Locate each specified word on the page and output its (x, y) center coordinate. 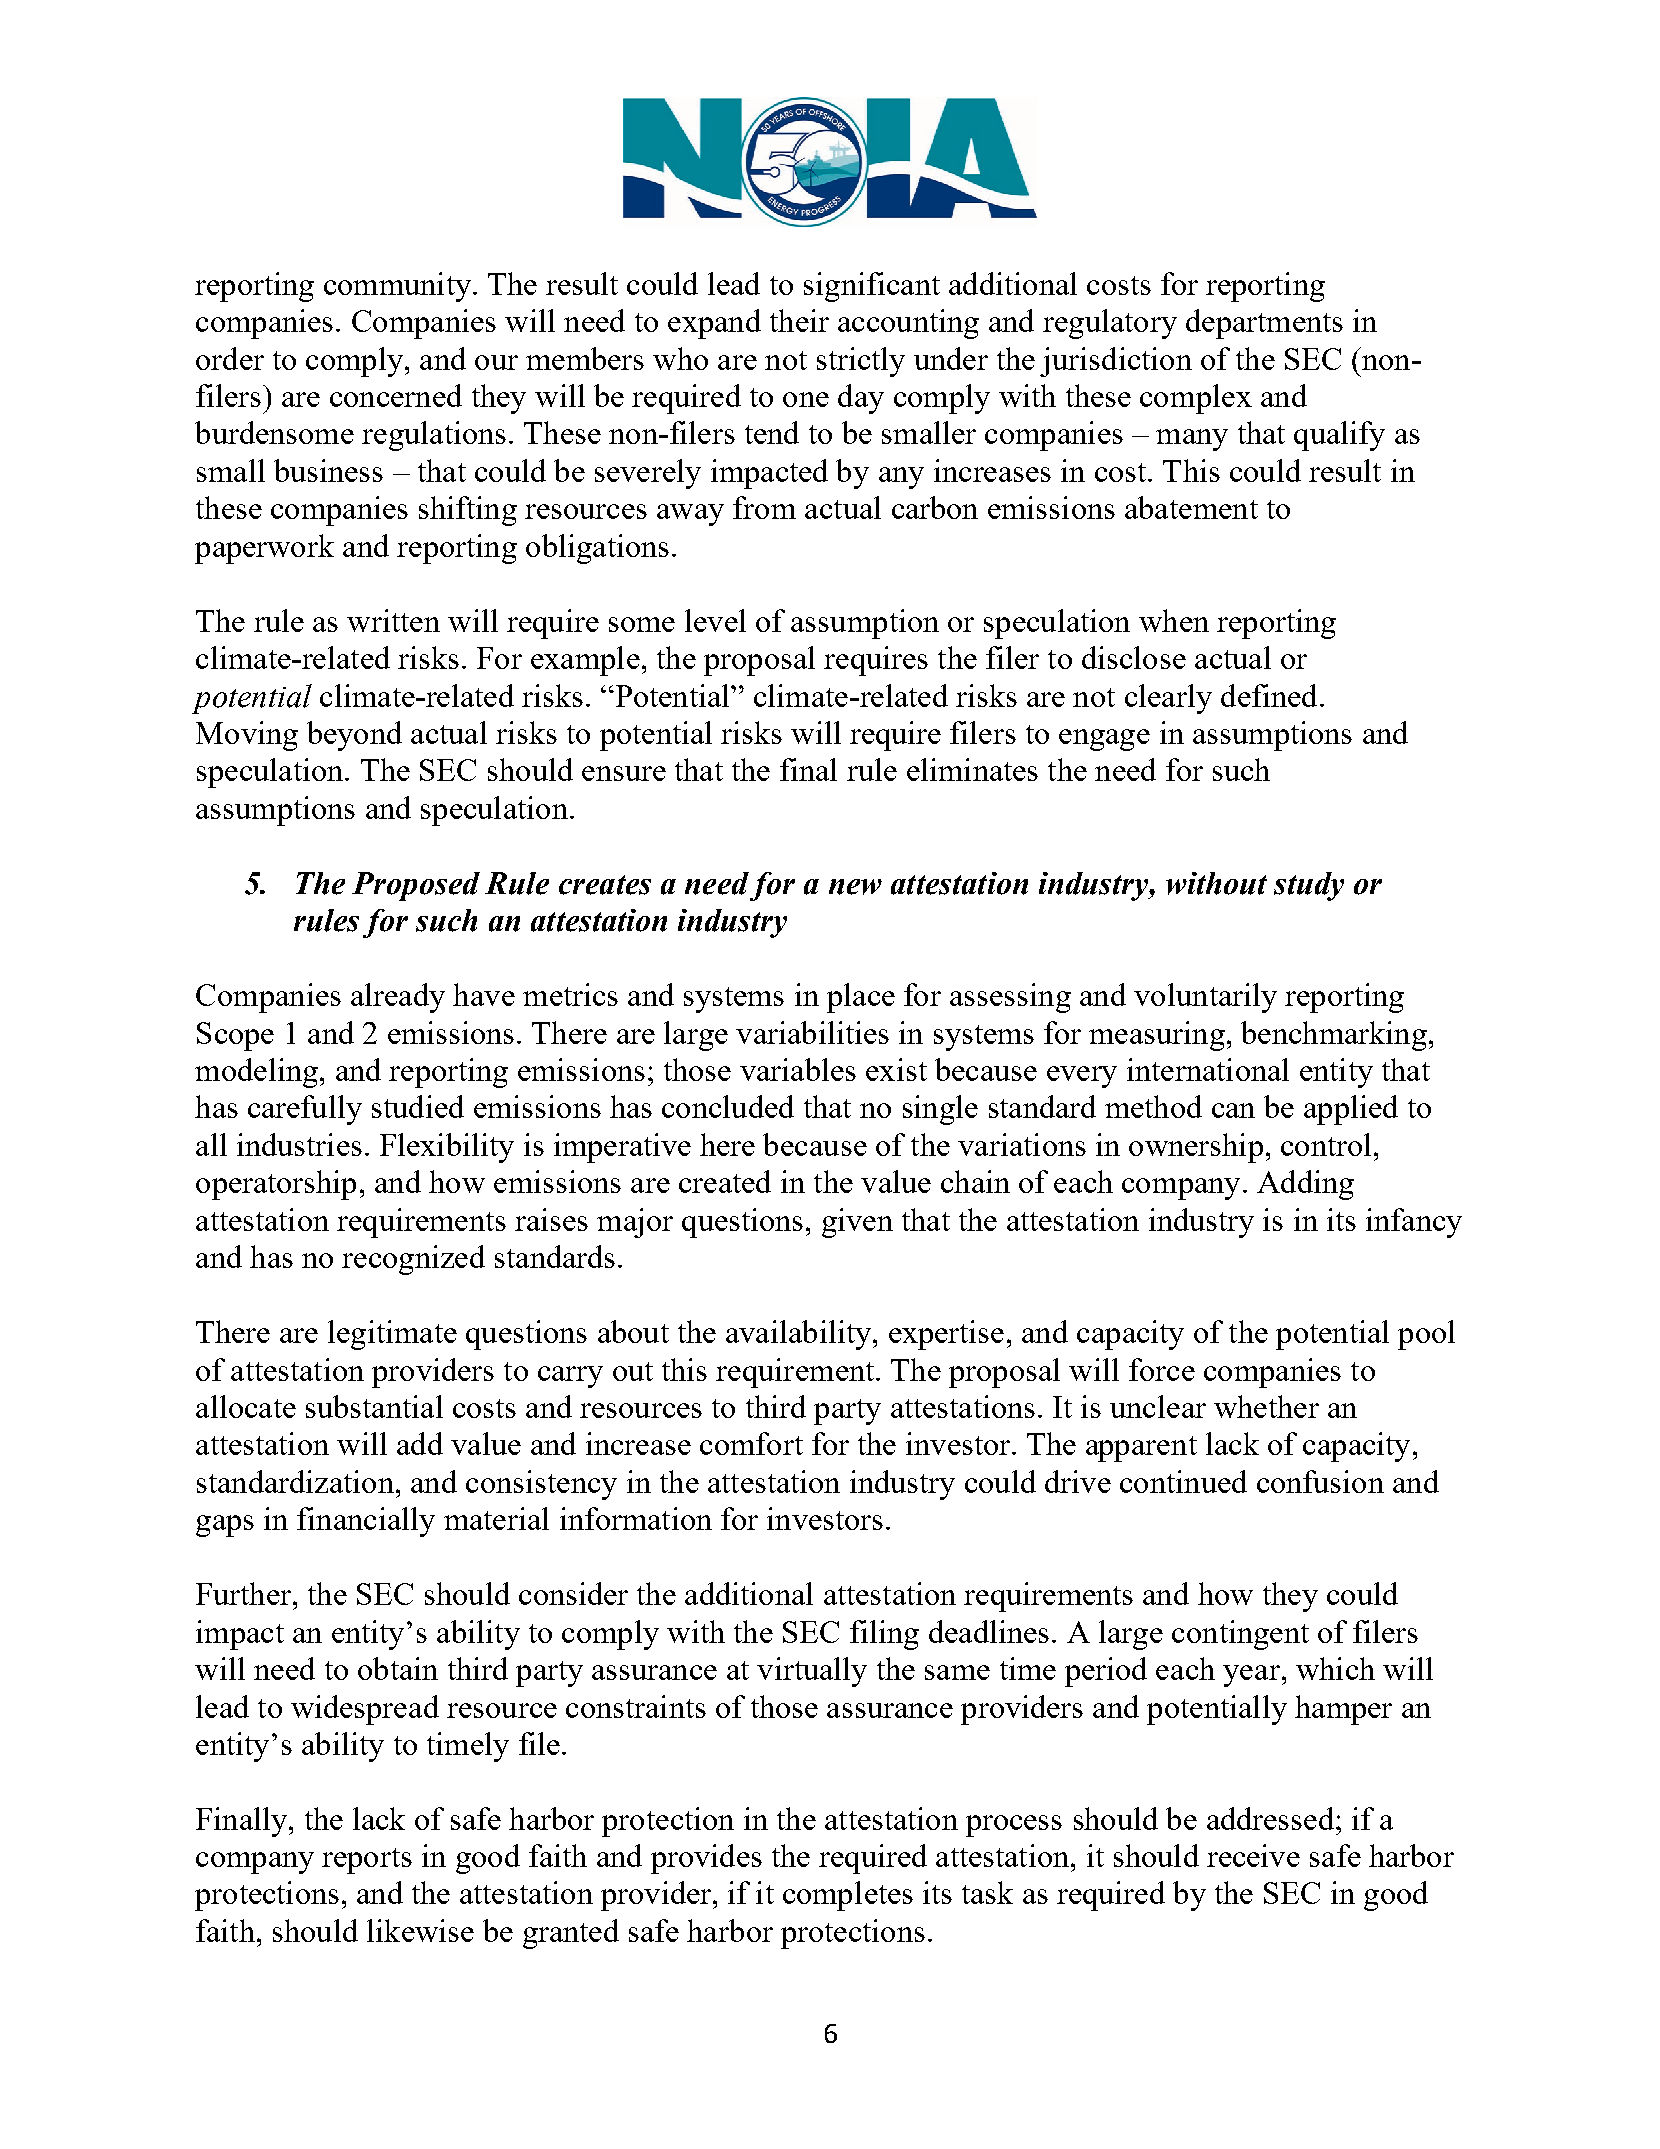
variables (798, 1069)
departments (1264, 324)
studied (418, 1106)
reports (367, 1861)
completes (848, 1896)
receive (1253, 1855)
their (799, 320)
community (397, 287)
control (1326, 1144)
